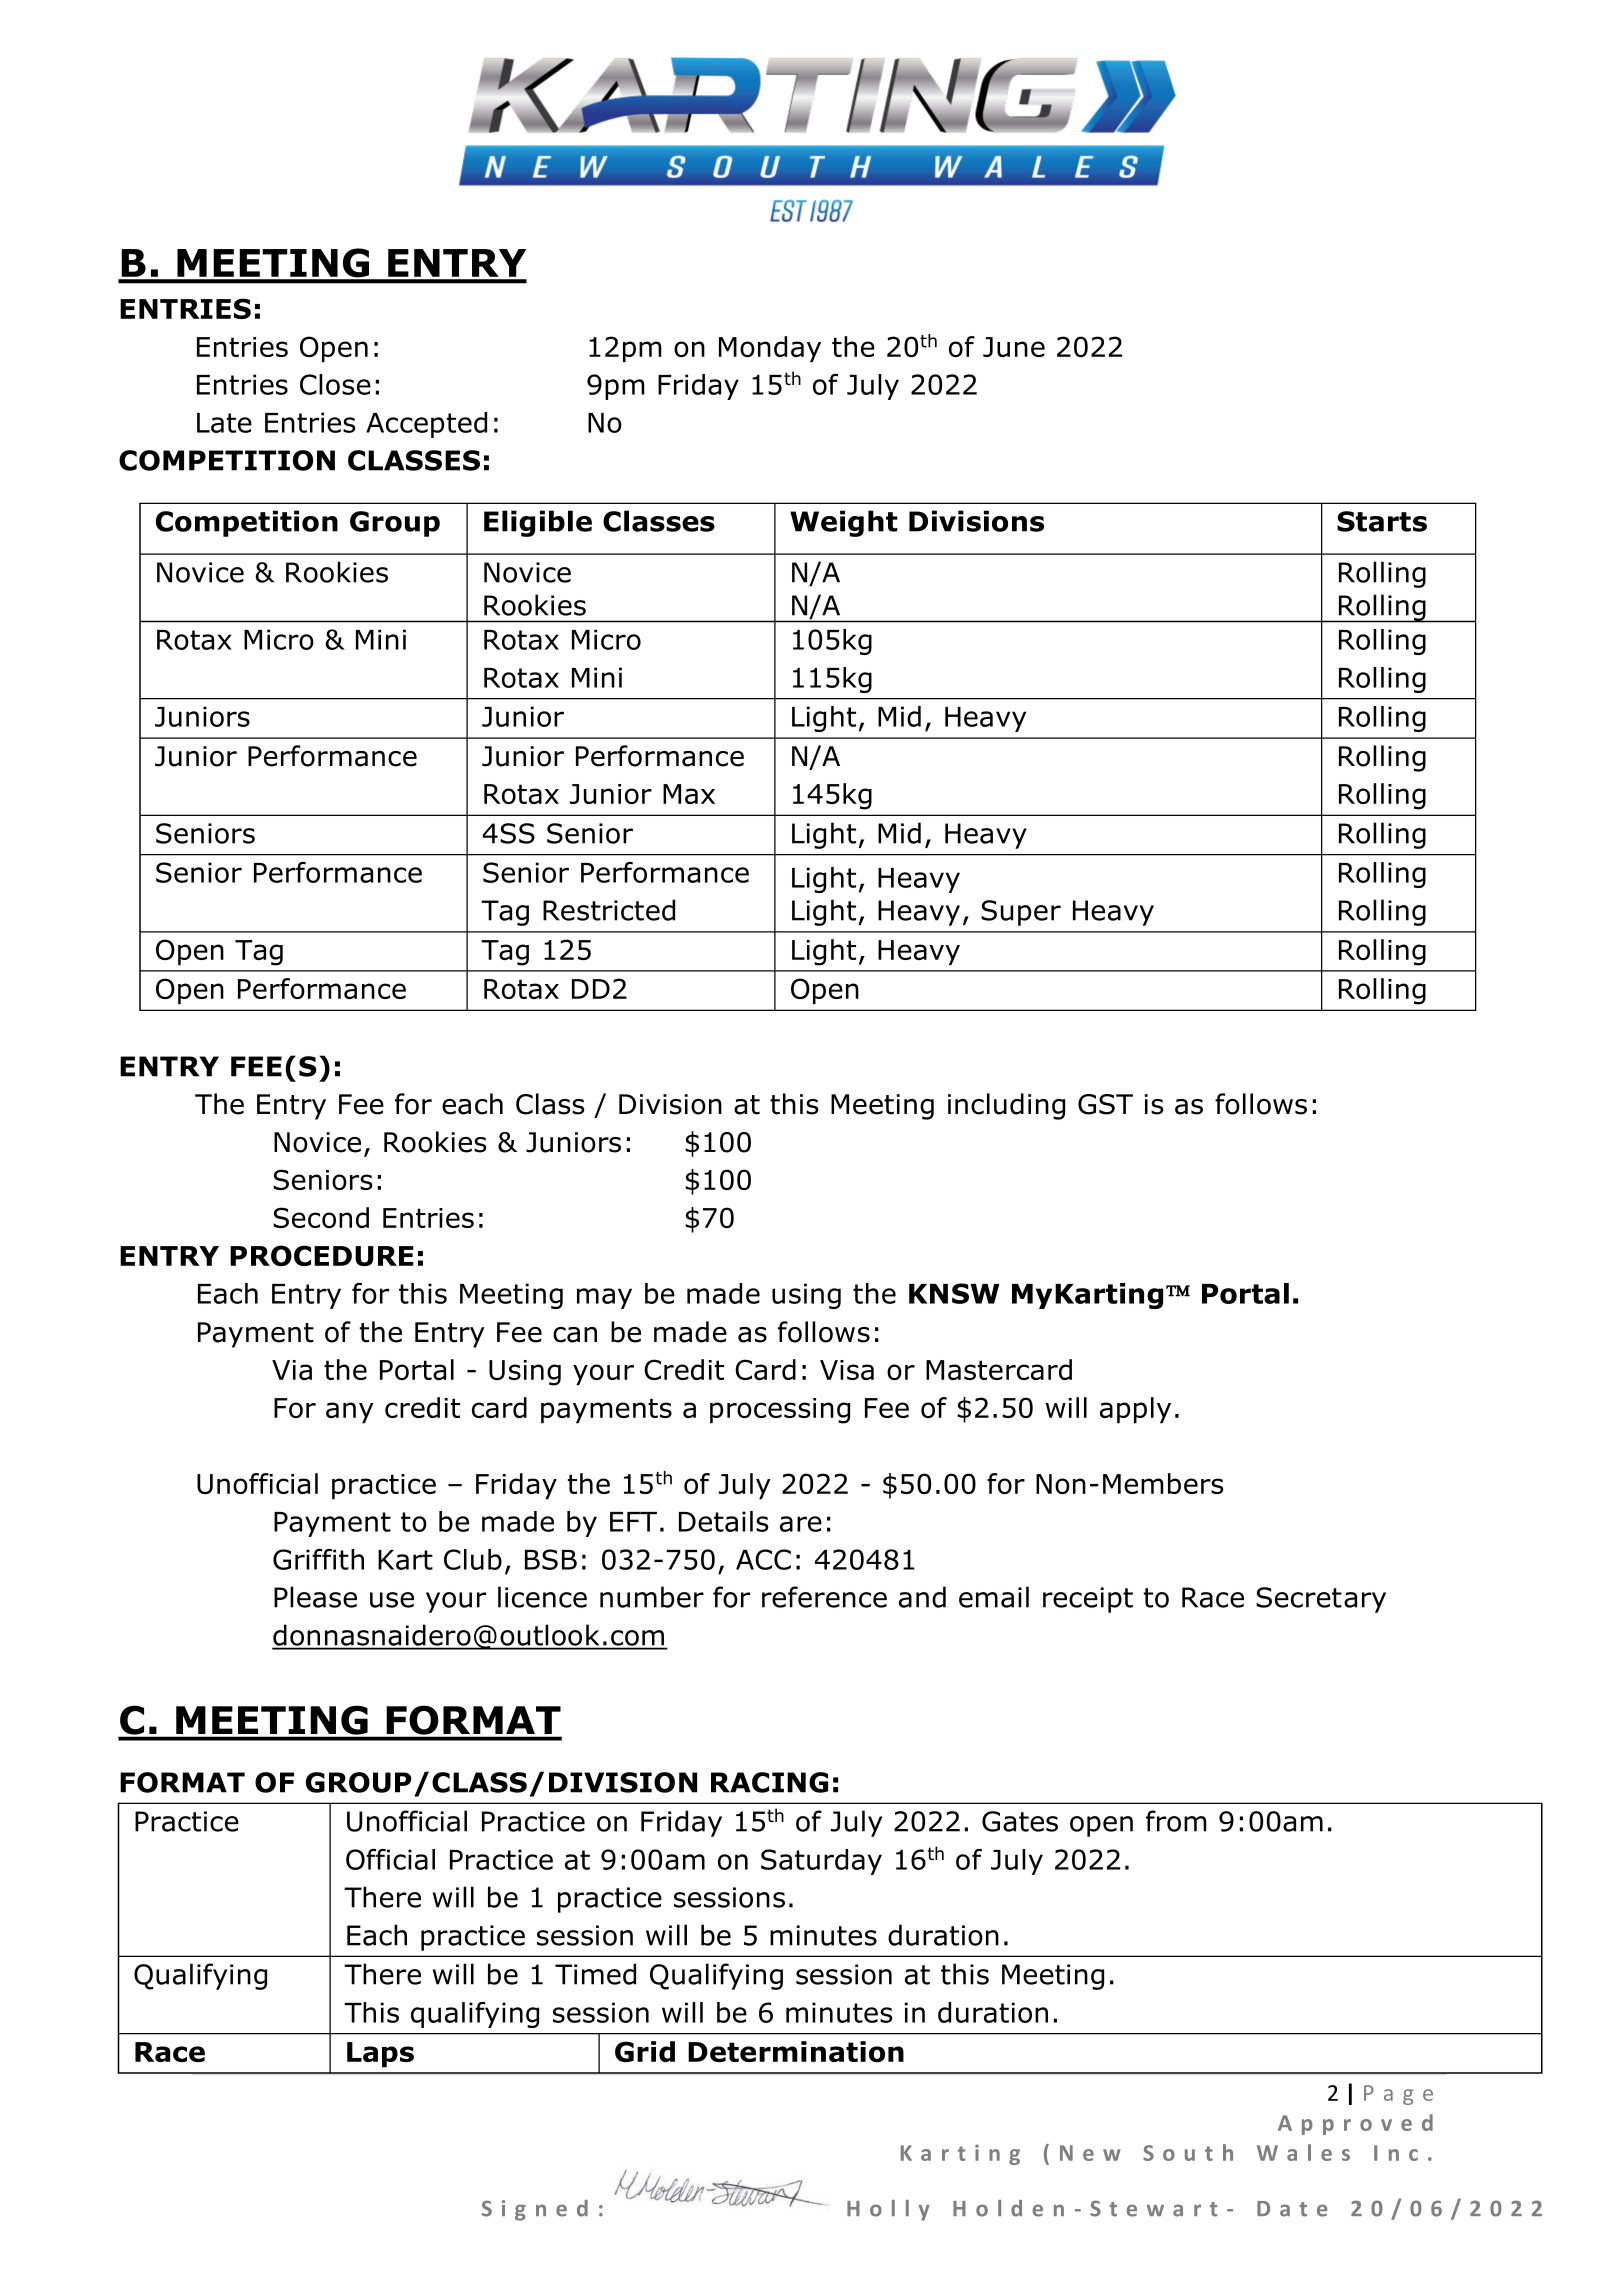 The width and height of the screenshot is (1615, 2284). I want to click on from, so click(1176, 1821).
